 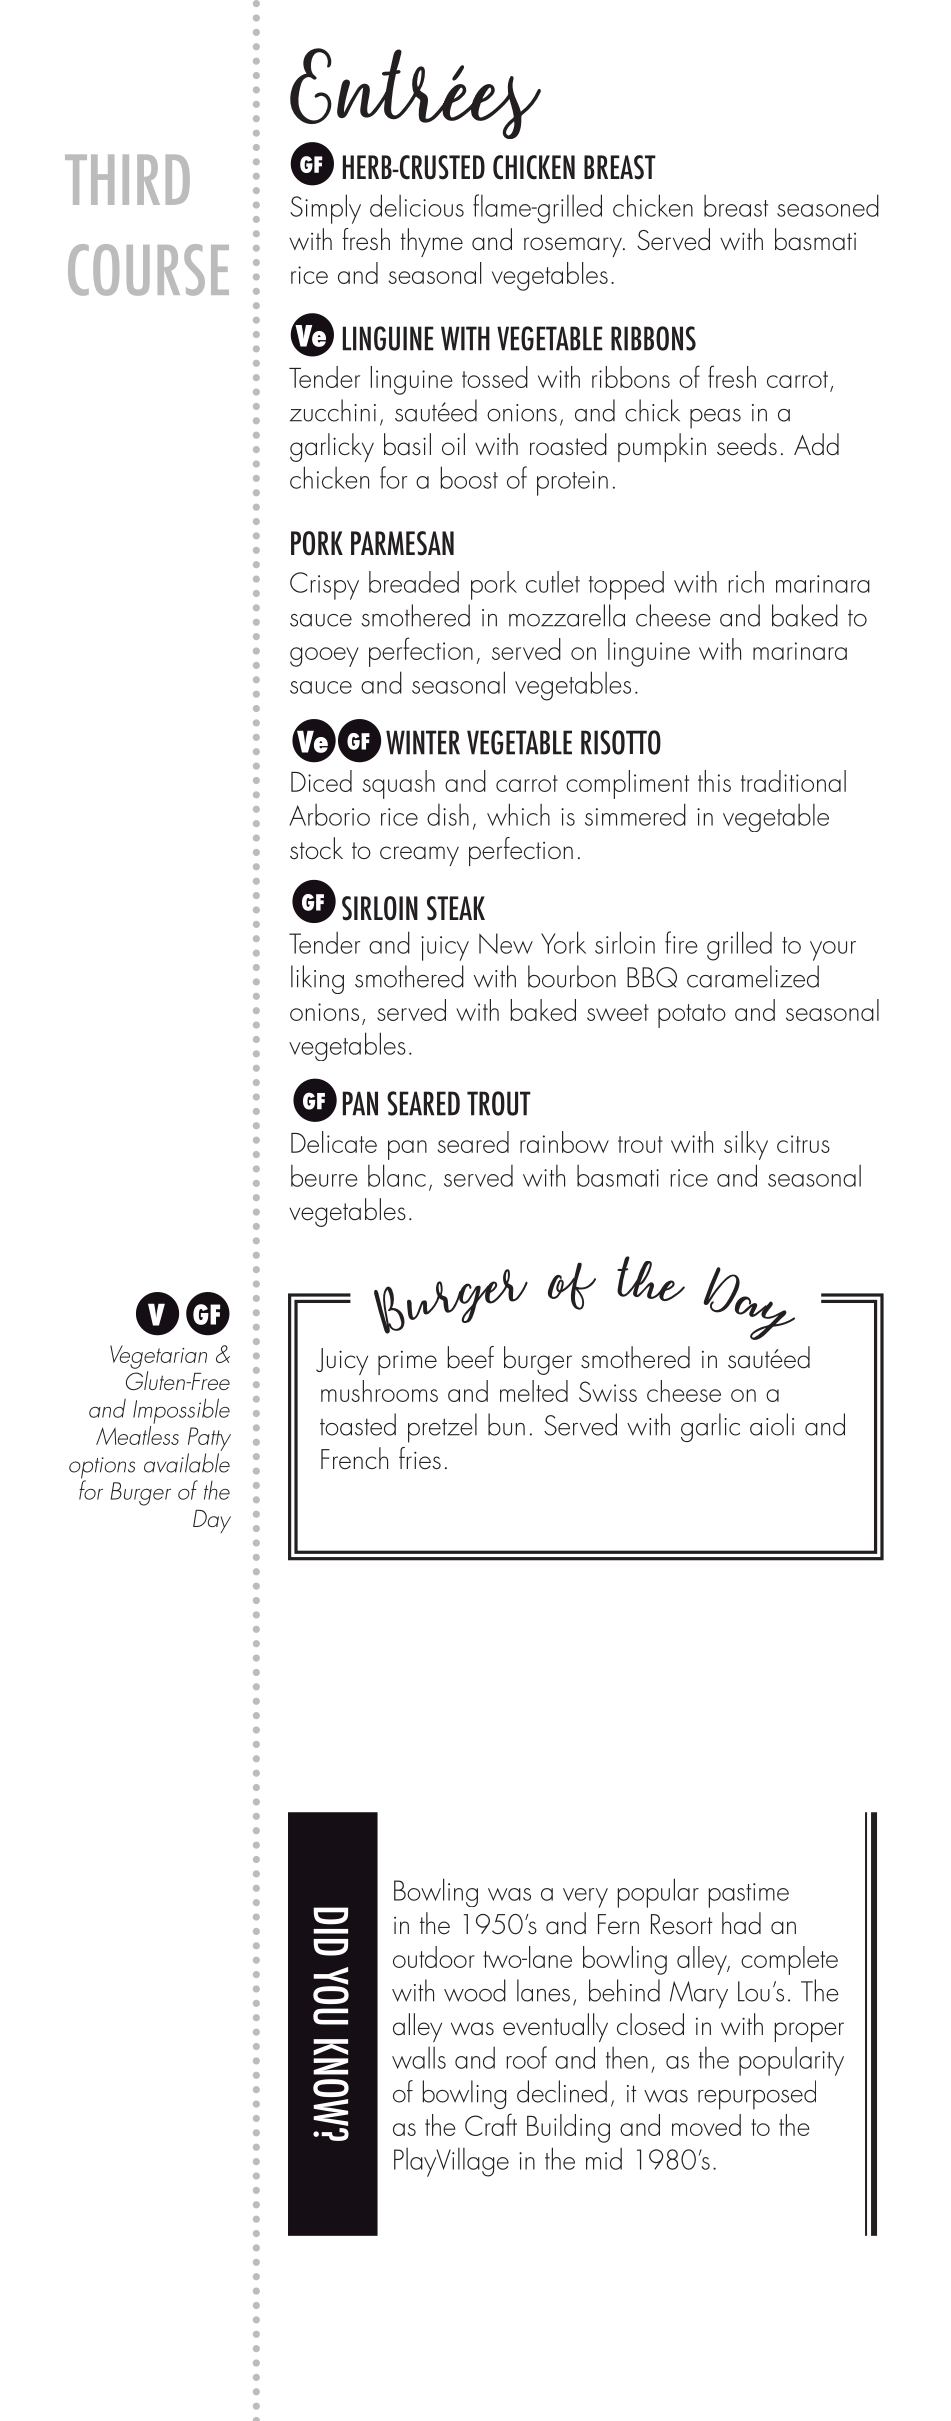 I want to click on fries, so click(x=420, y=1458).
